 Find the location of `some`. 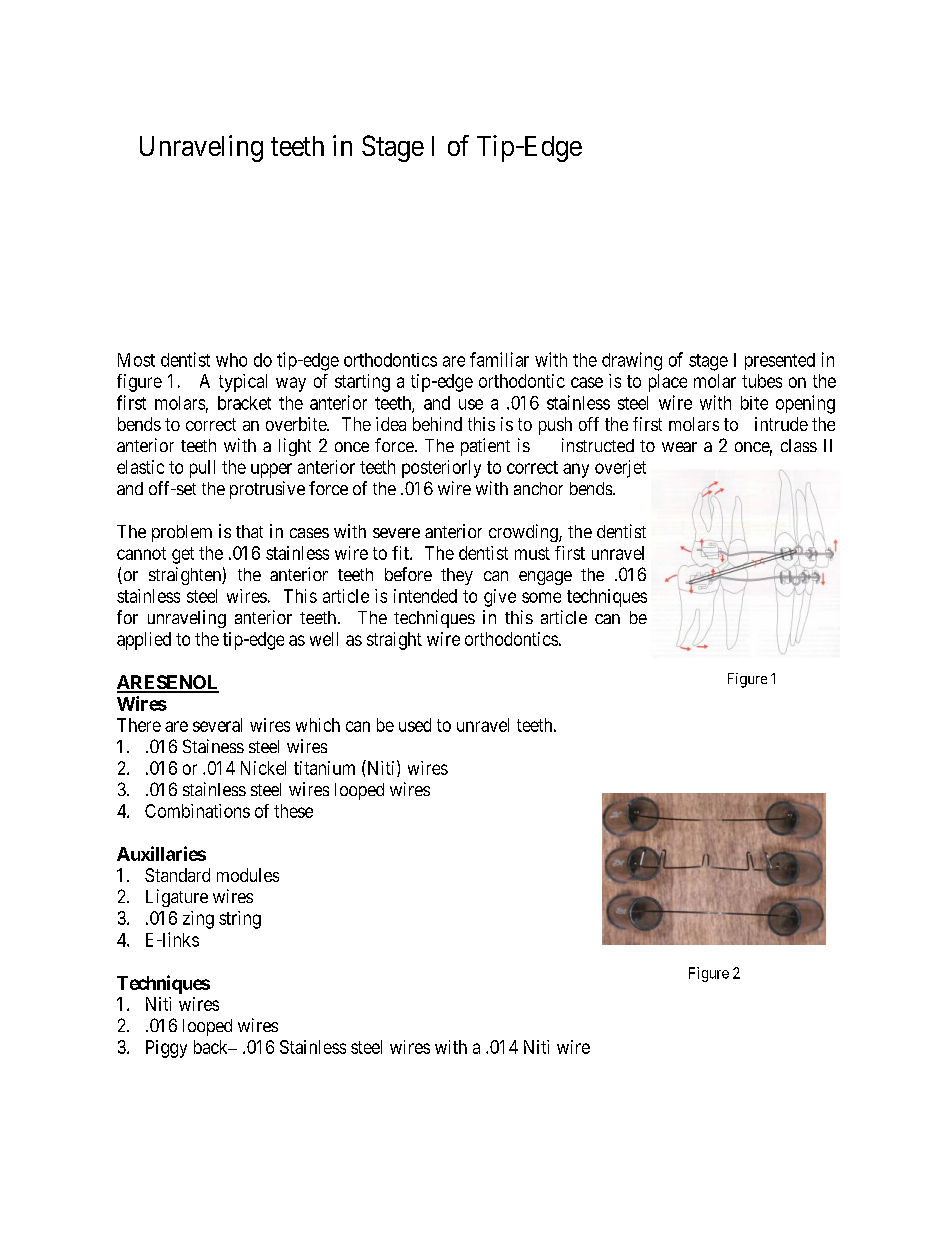

some is located at coordinates (541, 597).
